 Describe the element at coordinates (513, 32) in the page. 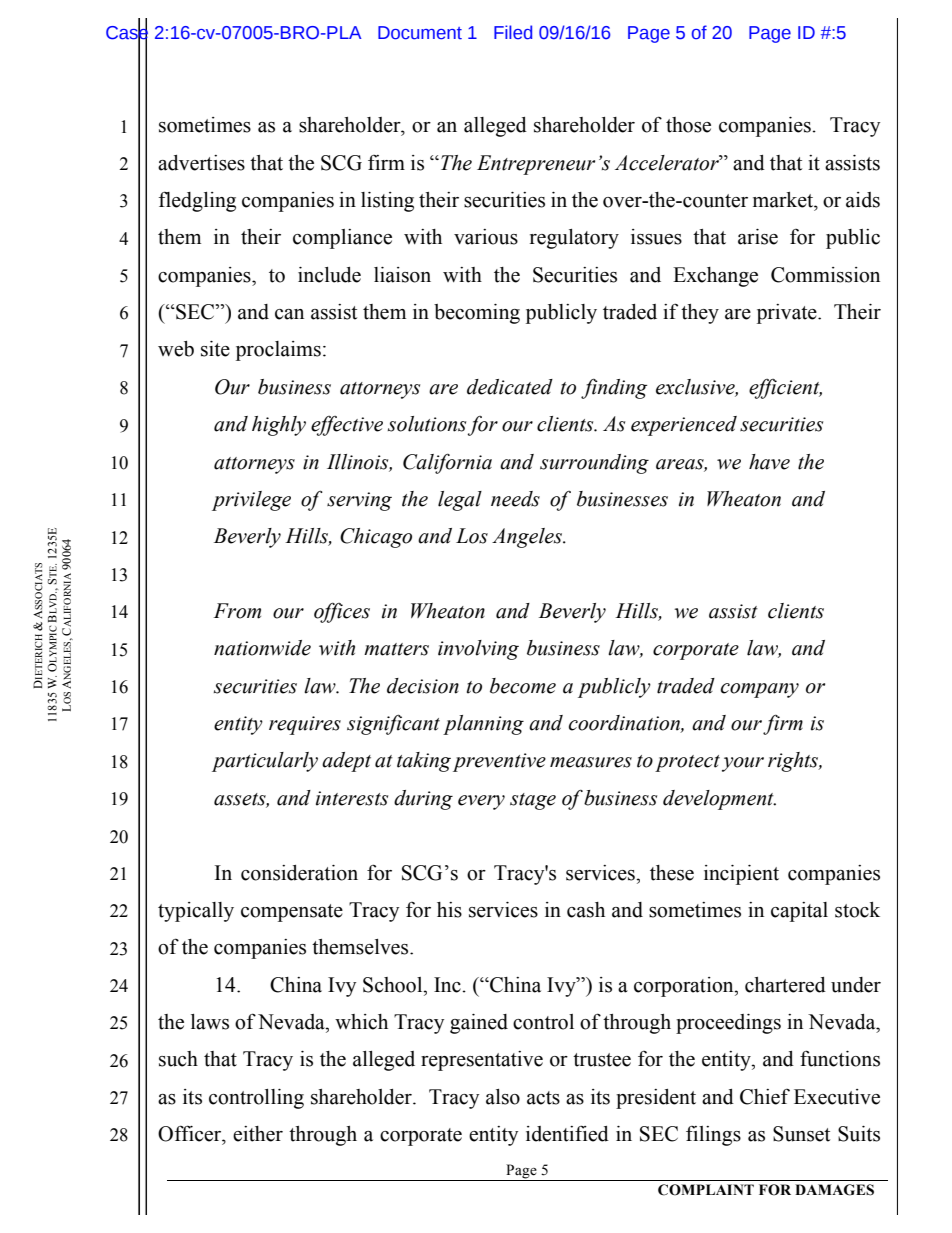

I see `Filed` at that location.
